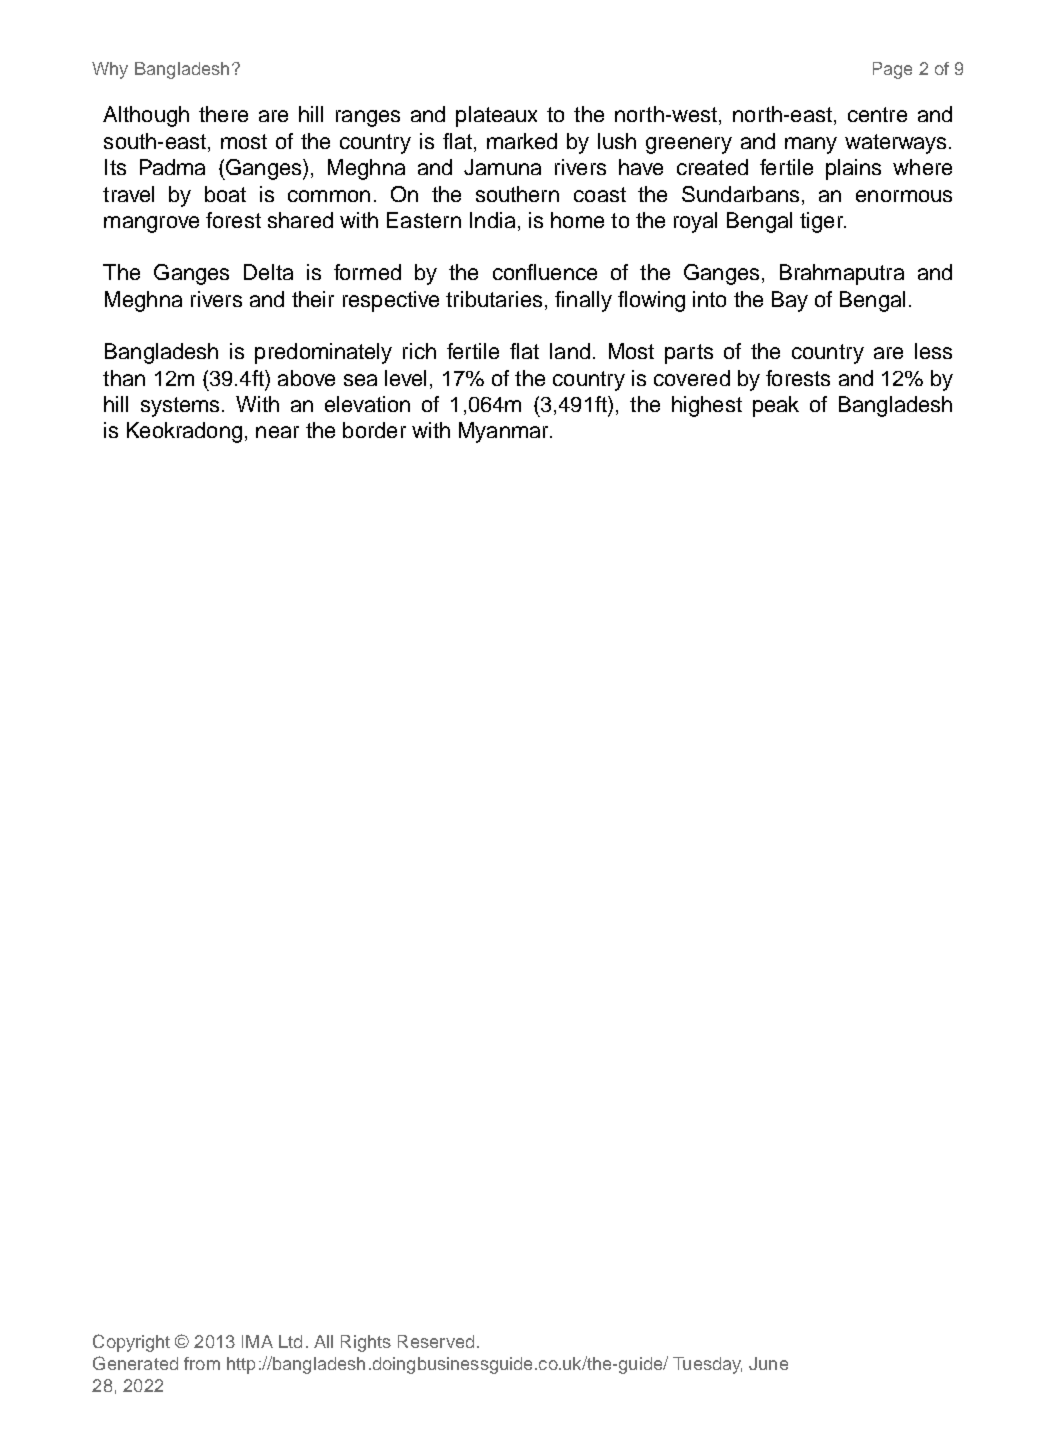 The height and width of the document is (1453, 1057). Describe the element at coordinates (877, 114) in the document. I see `centre` at that location.
